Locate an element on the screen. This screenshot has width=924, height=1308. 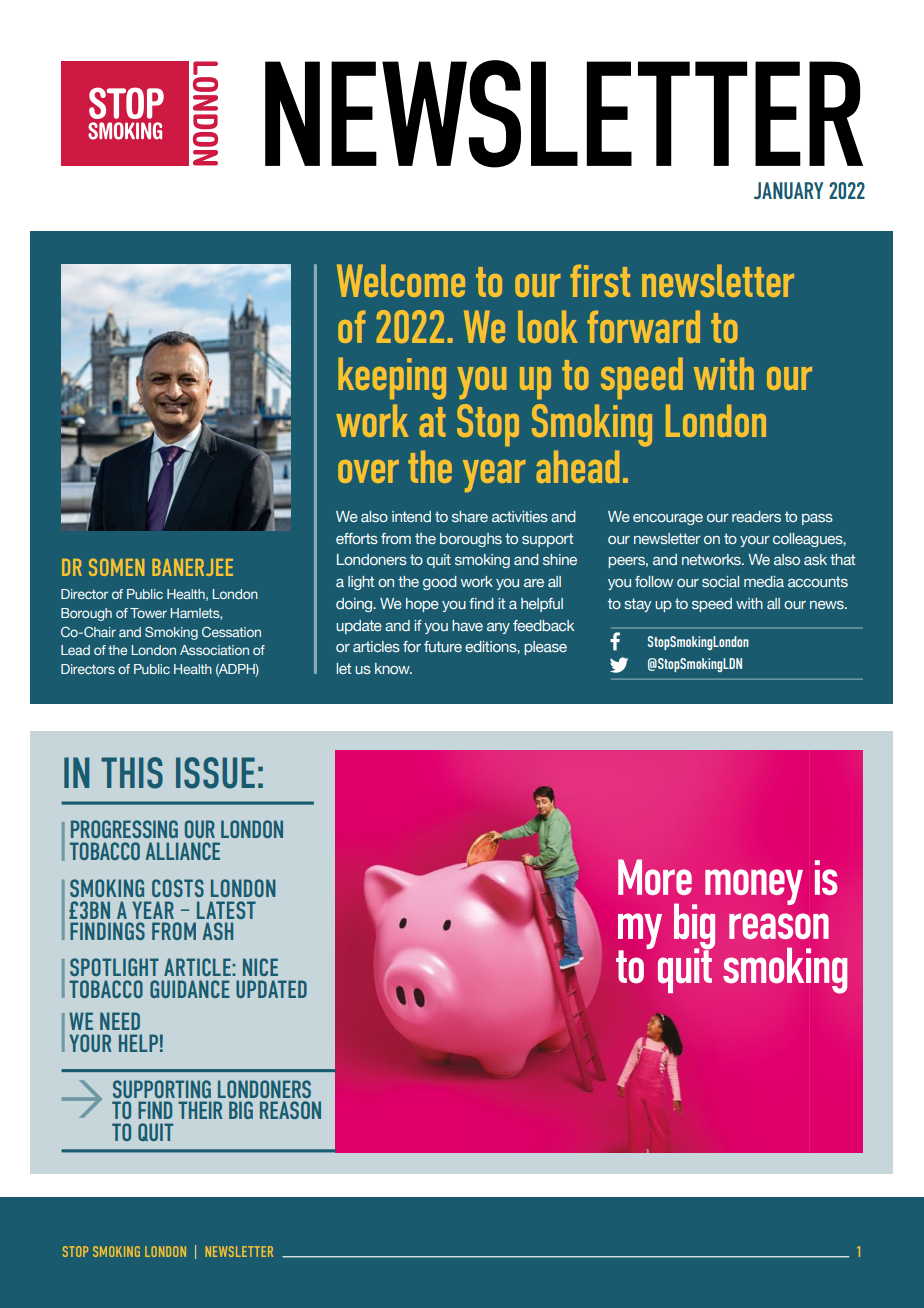
Welcome is located at coordinates (401, 280).
